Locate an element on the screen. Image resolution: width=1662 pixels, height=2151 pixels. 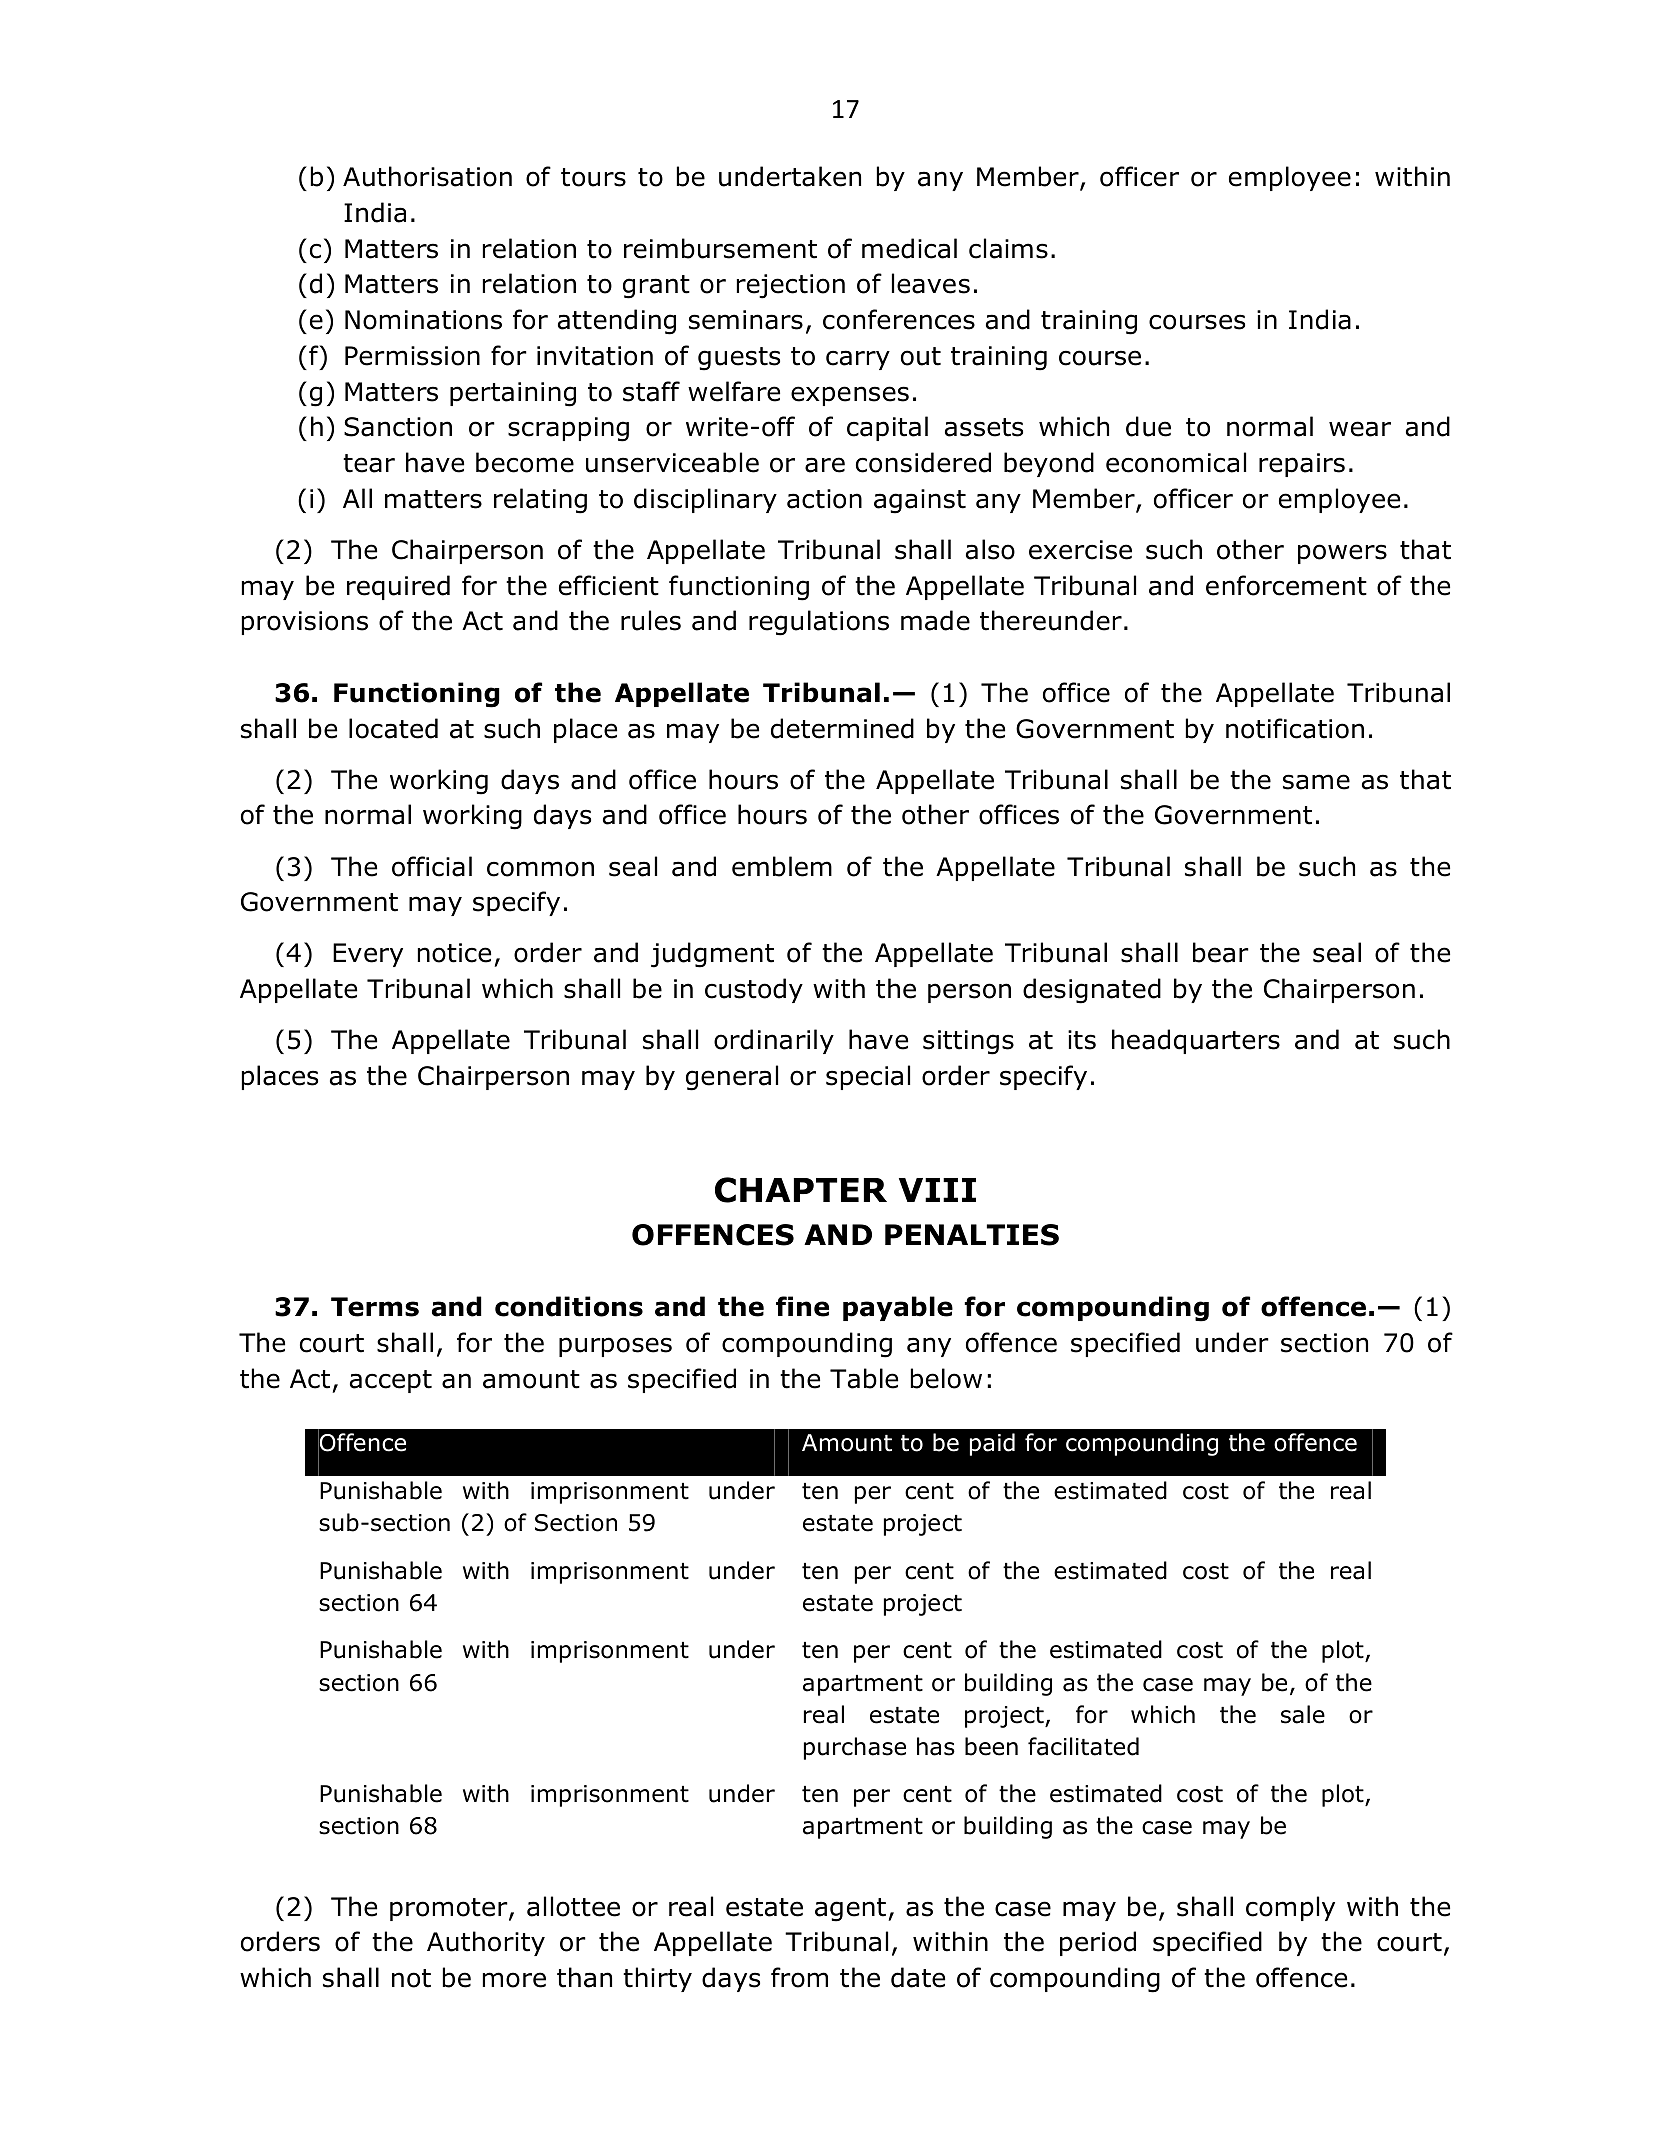
rejection is located at coordinates (791, 286).
